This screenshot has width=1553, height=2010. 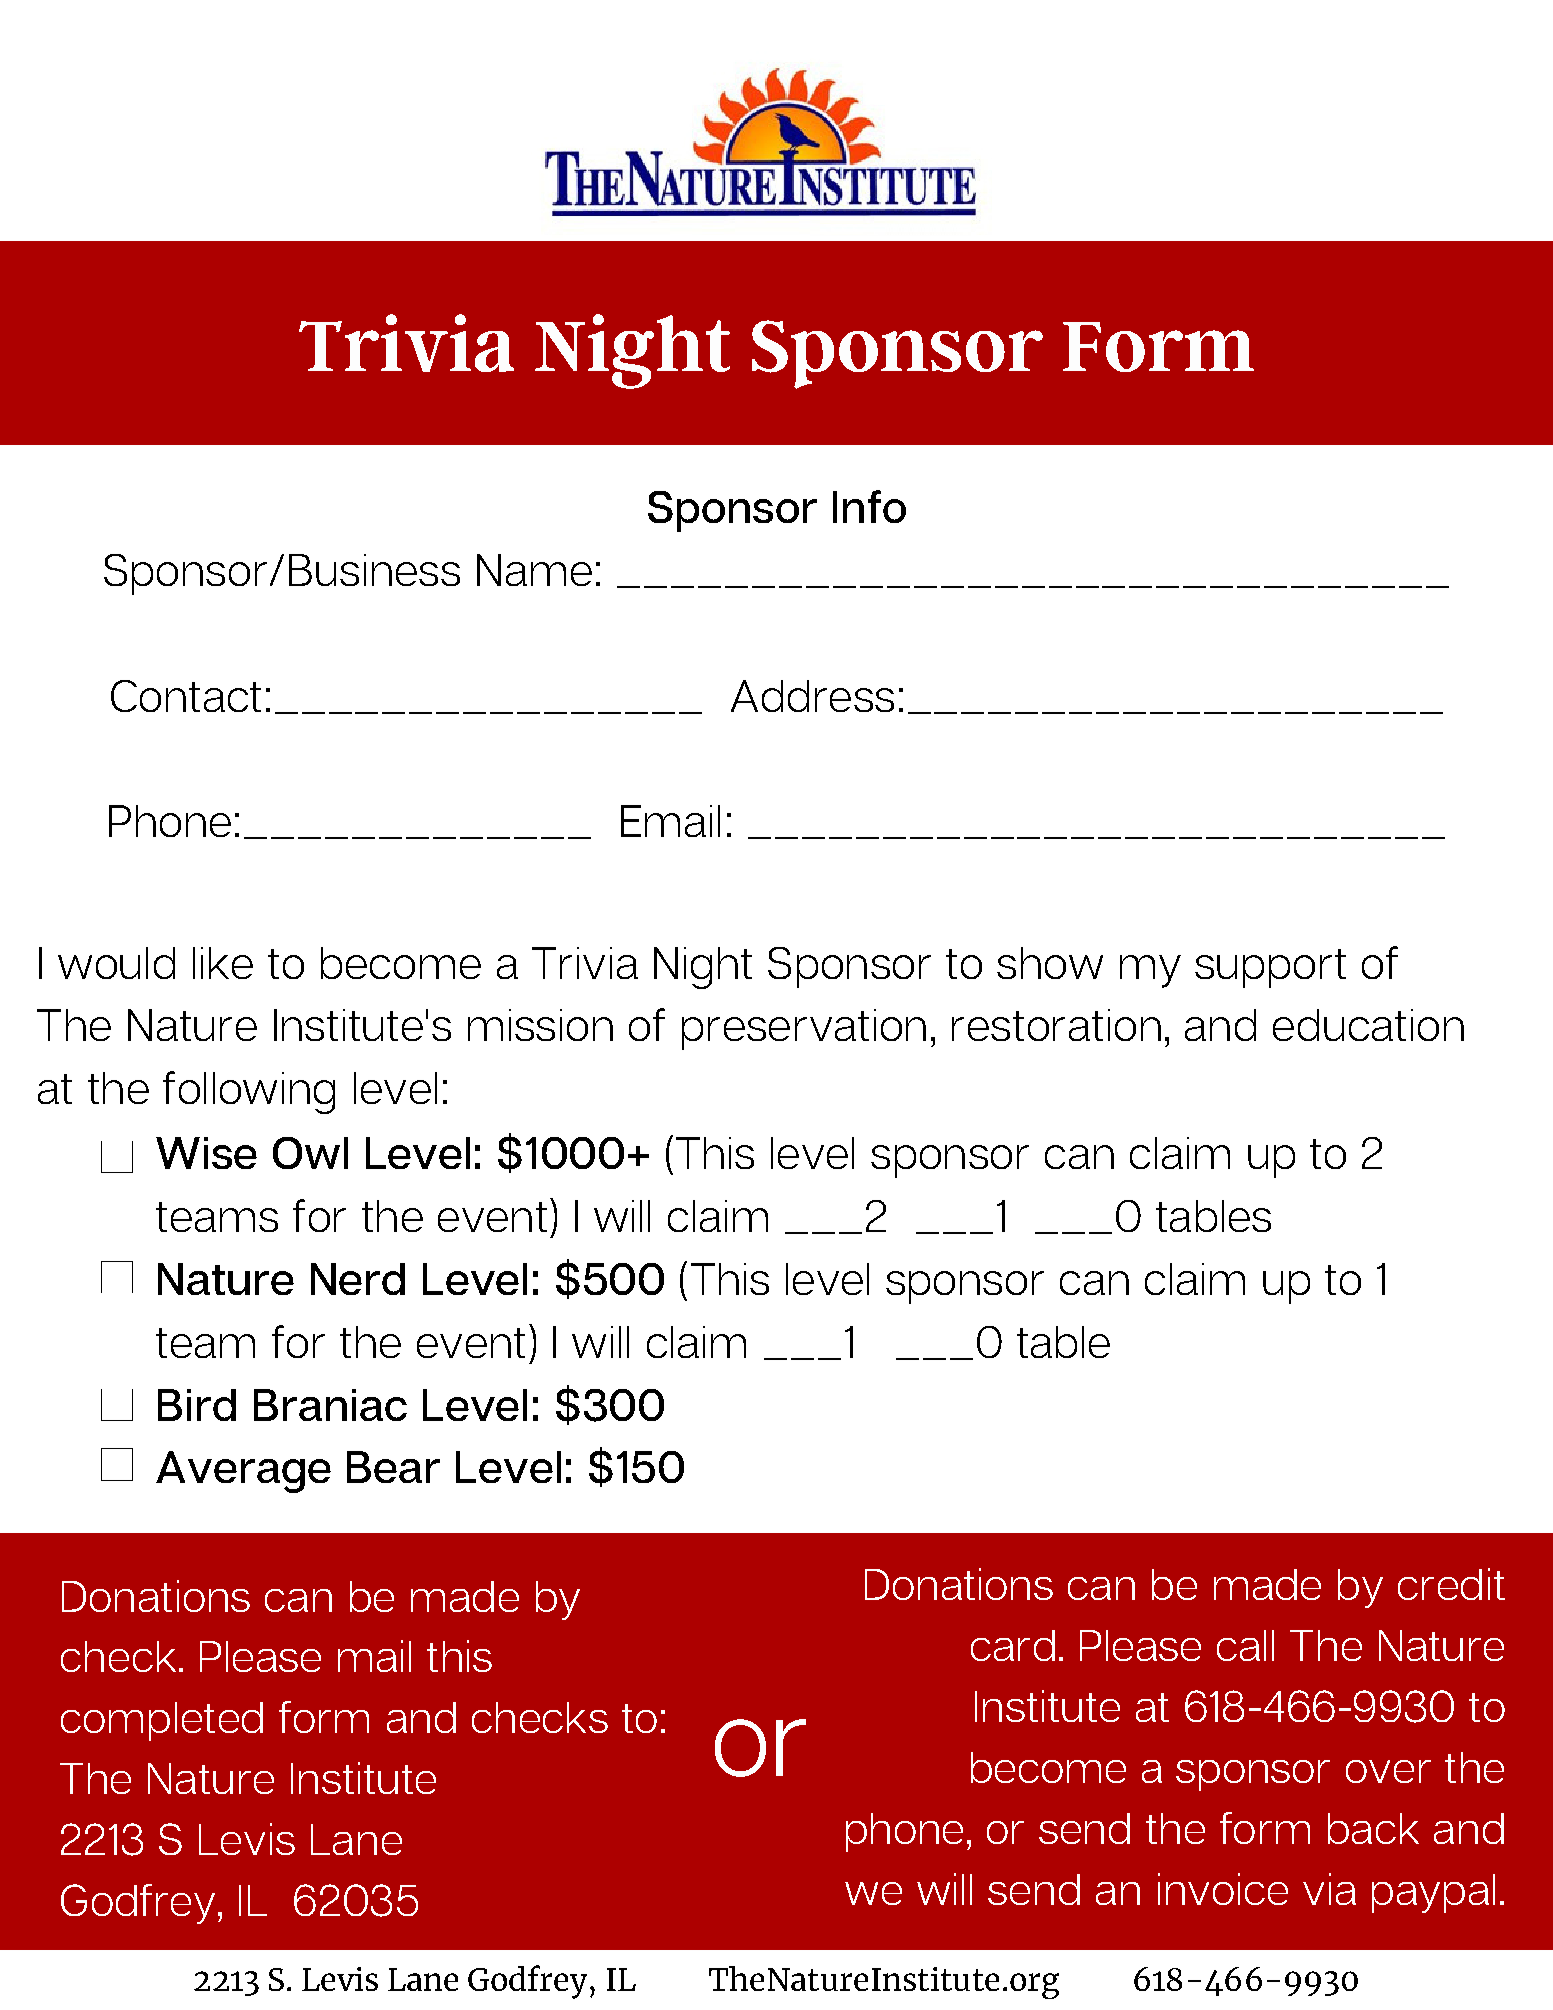 I want to click on card, so click(x=1013, y=1645).
